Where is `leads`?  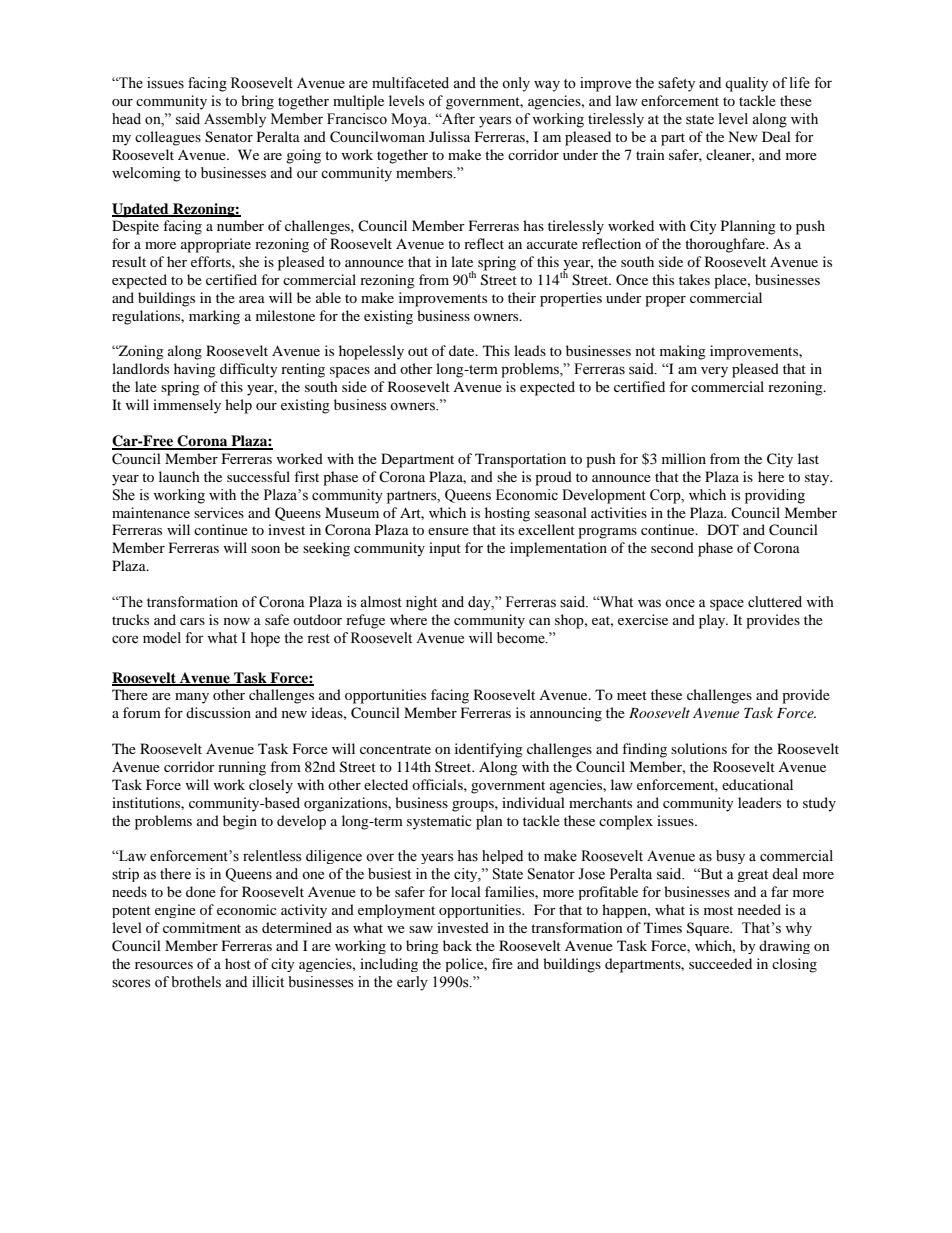 leads is located at coordinates (530, 350).
